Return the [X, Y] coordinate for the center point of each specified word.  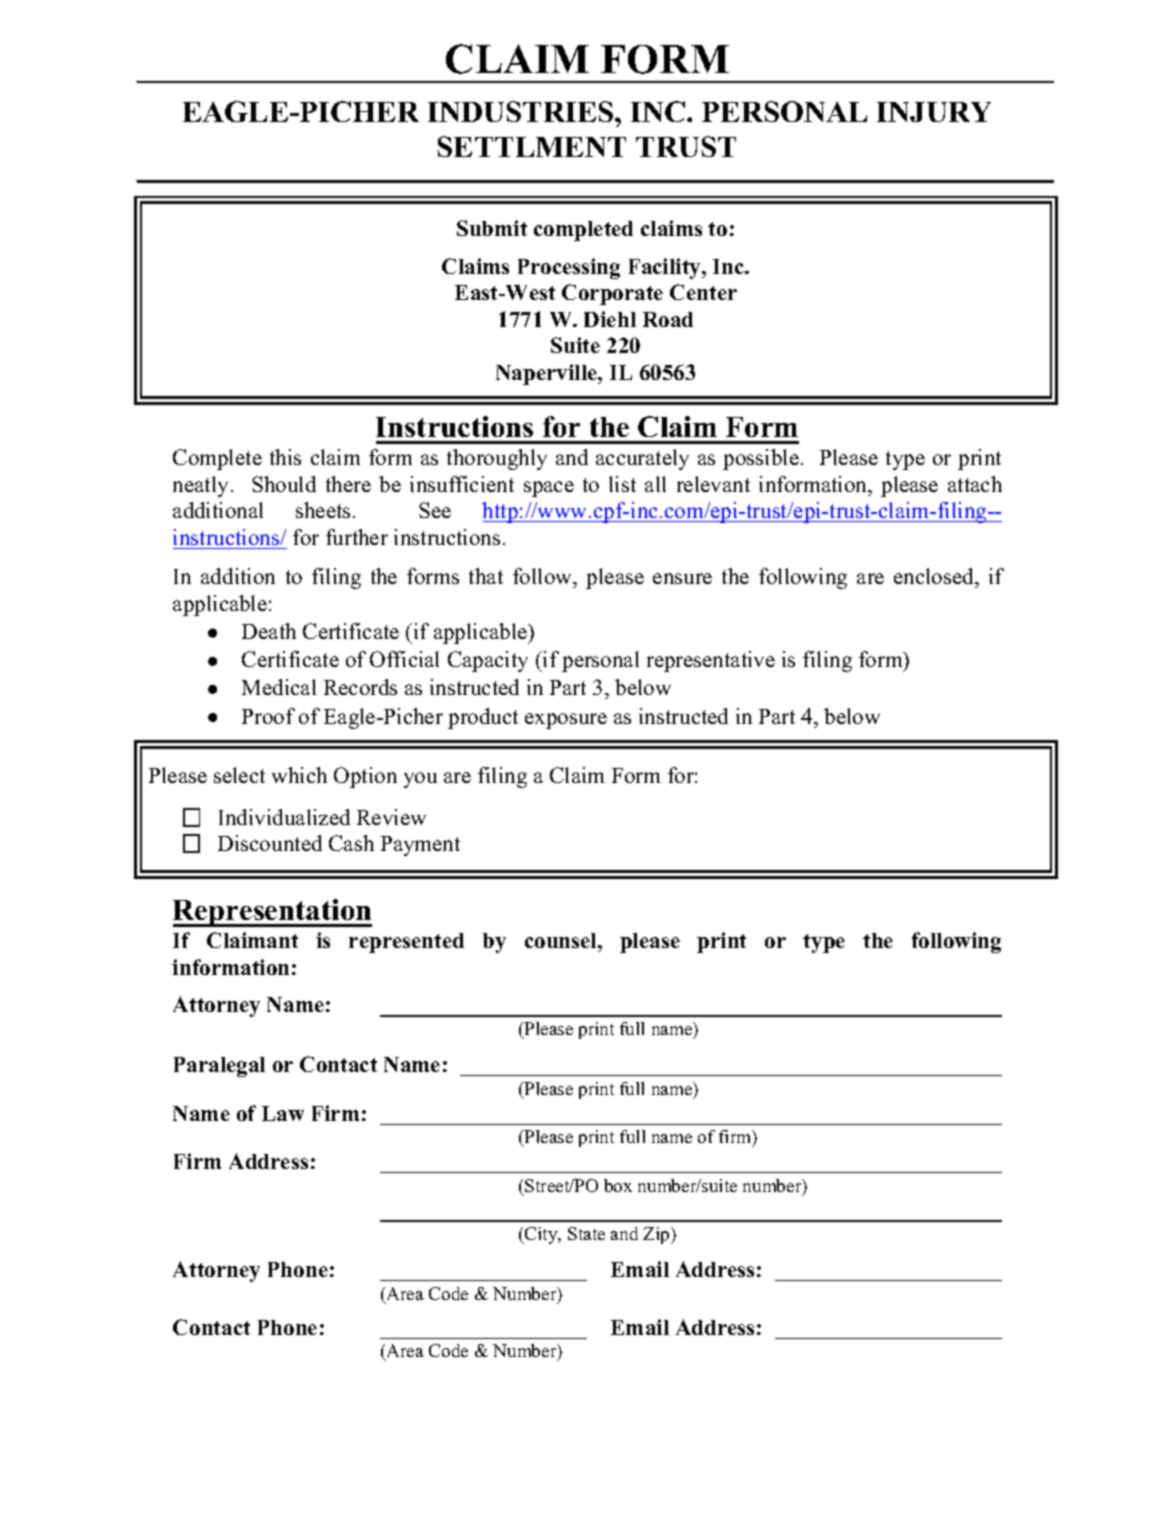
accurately [642, 459]
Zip [657, 1235]
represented [406, 943]
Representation [272, 913]
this [285, 457]
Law [283, 1113]
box [618, 1185]
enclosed [935, 578]
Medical [279, 687]
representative [711, 661]
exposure [566, 721]
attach [975, 484]
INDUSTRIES [522, 111]
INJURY [934, 112]
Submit [492, 228]
